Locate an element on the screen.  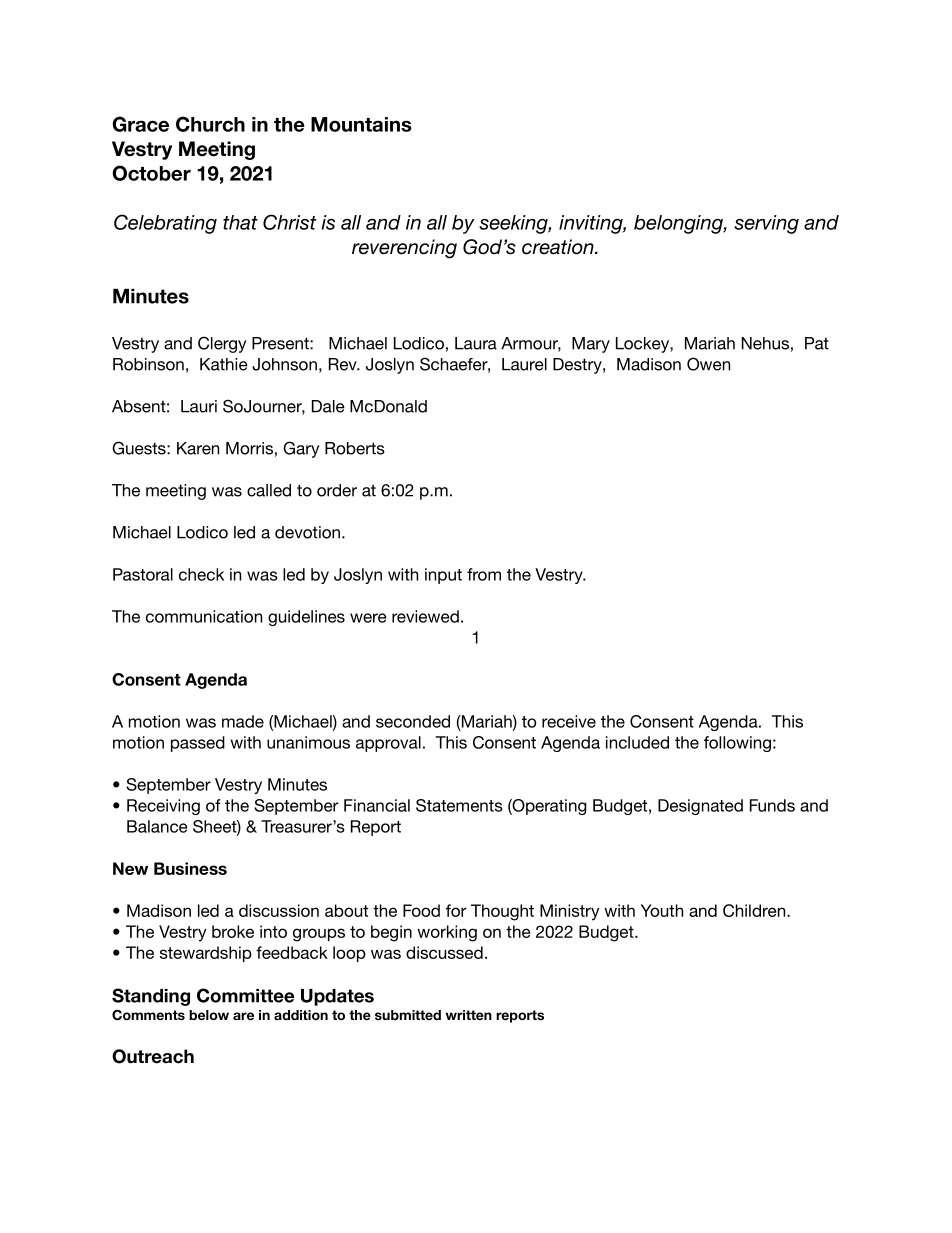
Mountains is located at coordinates (361, 124).
